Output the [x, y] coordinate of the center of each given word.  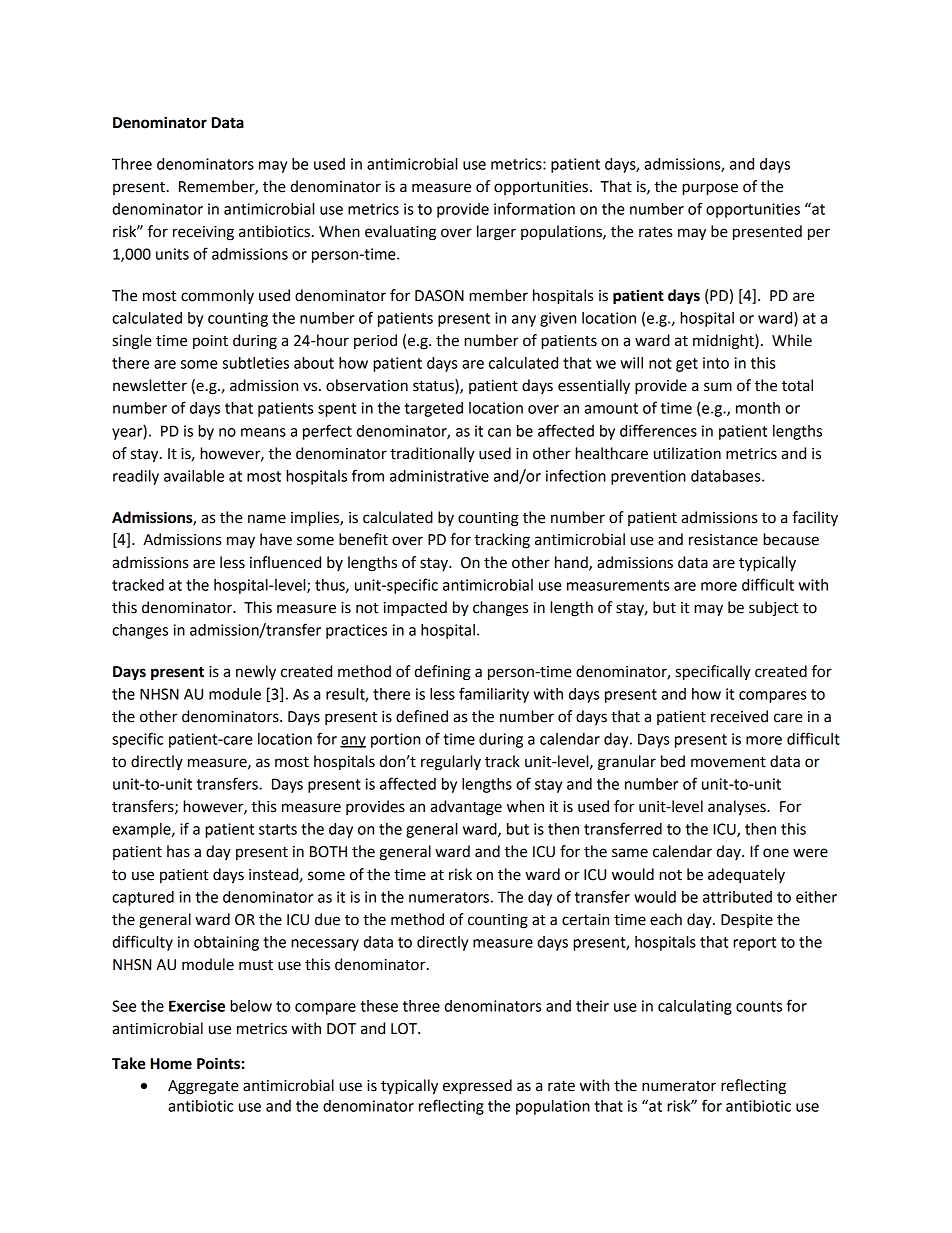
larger [496, 233]
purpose [710, 189]
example [142, 830]
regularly [451, 763]
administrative [439, 476]
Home [171, 1064]
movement [728, 762]
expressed [477, 1087]
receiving [203, 233]
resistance [723, 540]
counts [759, 1006]
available [194, 476]
